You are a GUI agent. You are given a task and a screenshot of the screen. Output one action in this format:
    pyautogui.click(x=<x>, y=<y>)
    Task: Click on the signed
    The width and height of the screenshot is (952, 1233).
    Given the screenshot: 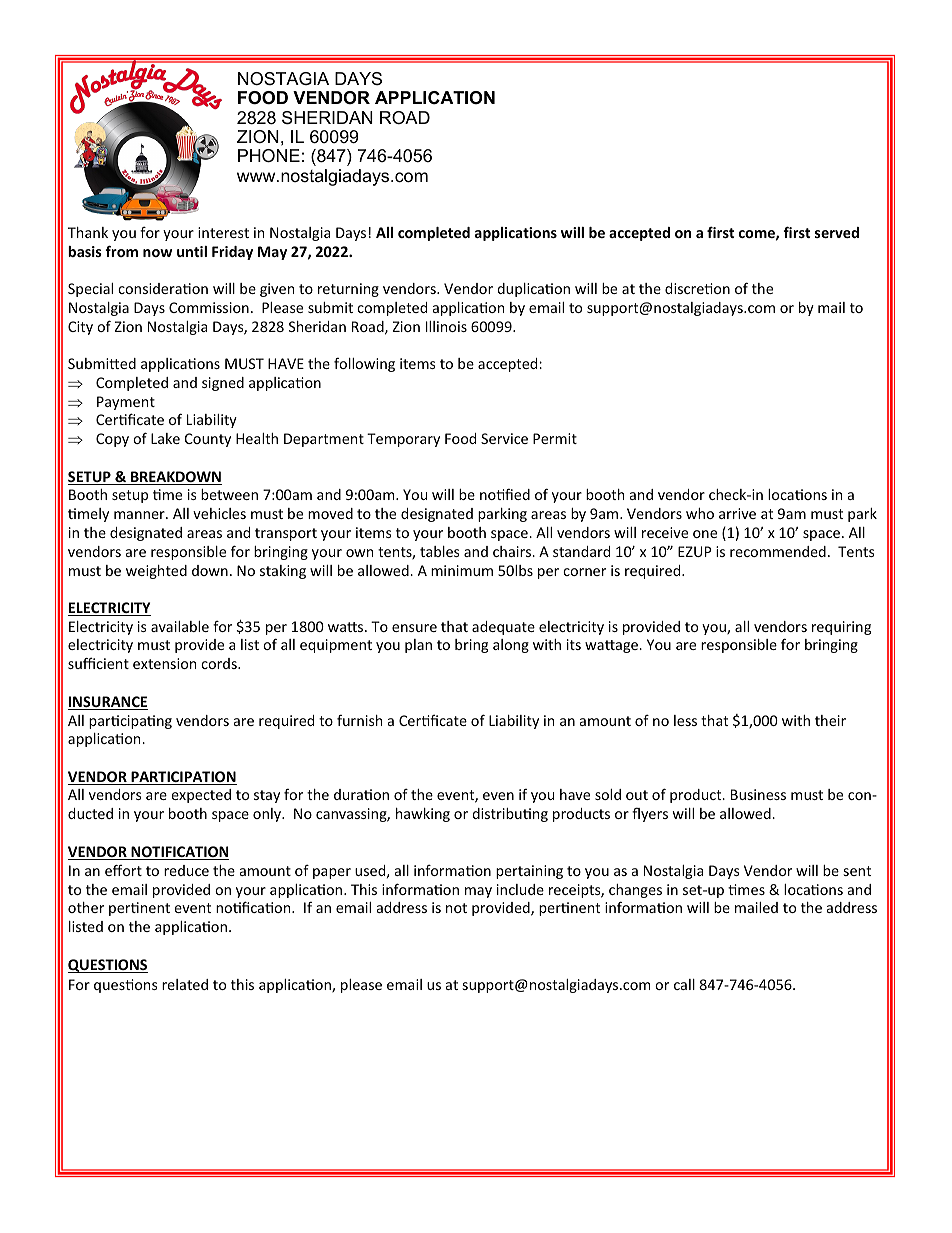 What is the action you would take?
    pyautogui.click(x=223, y=384)
